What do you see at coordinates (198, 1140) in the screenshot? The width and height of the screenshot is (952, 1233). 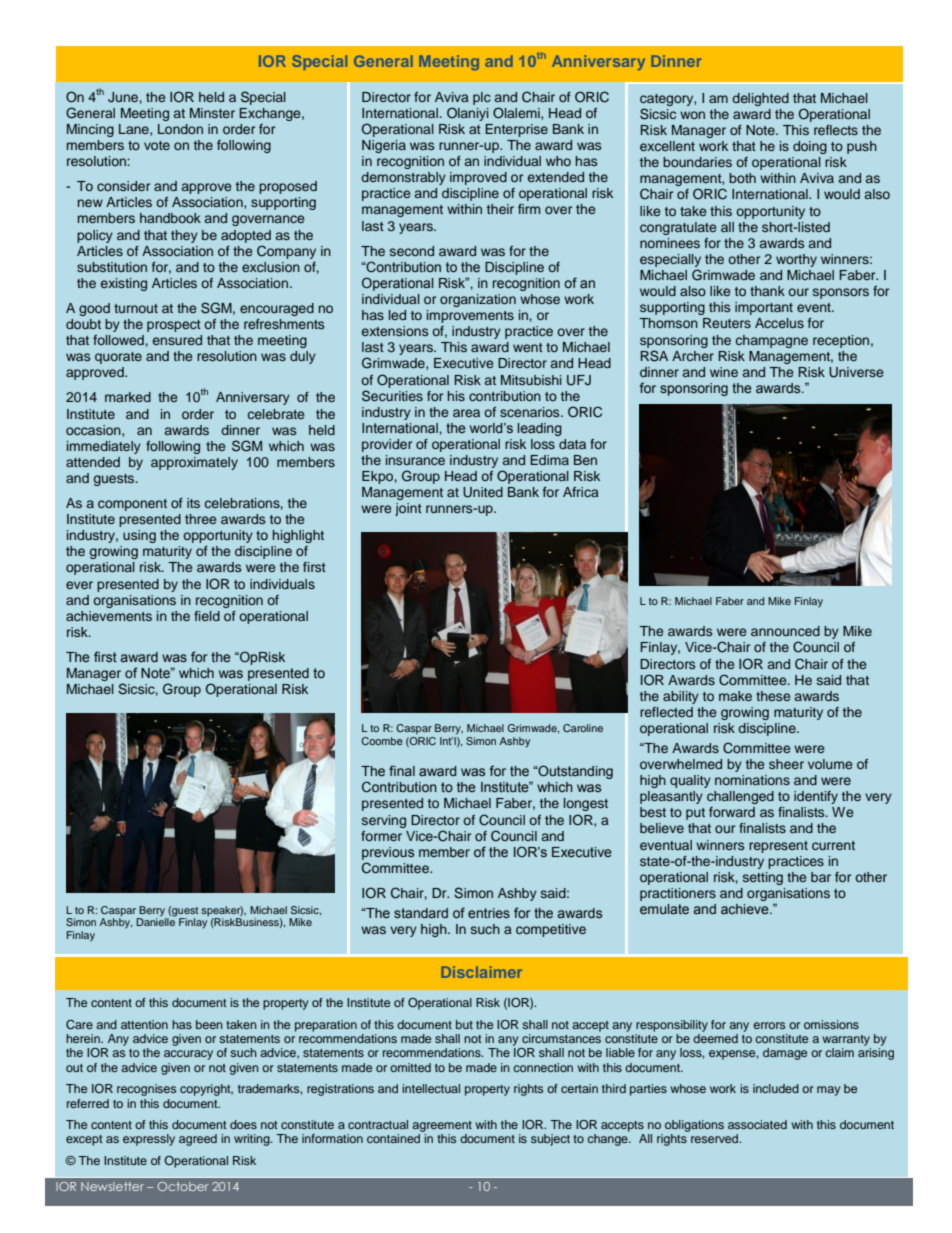 I see `agreed` at bounding box center [198, 1140].
